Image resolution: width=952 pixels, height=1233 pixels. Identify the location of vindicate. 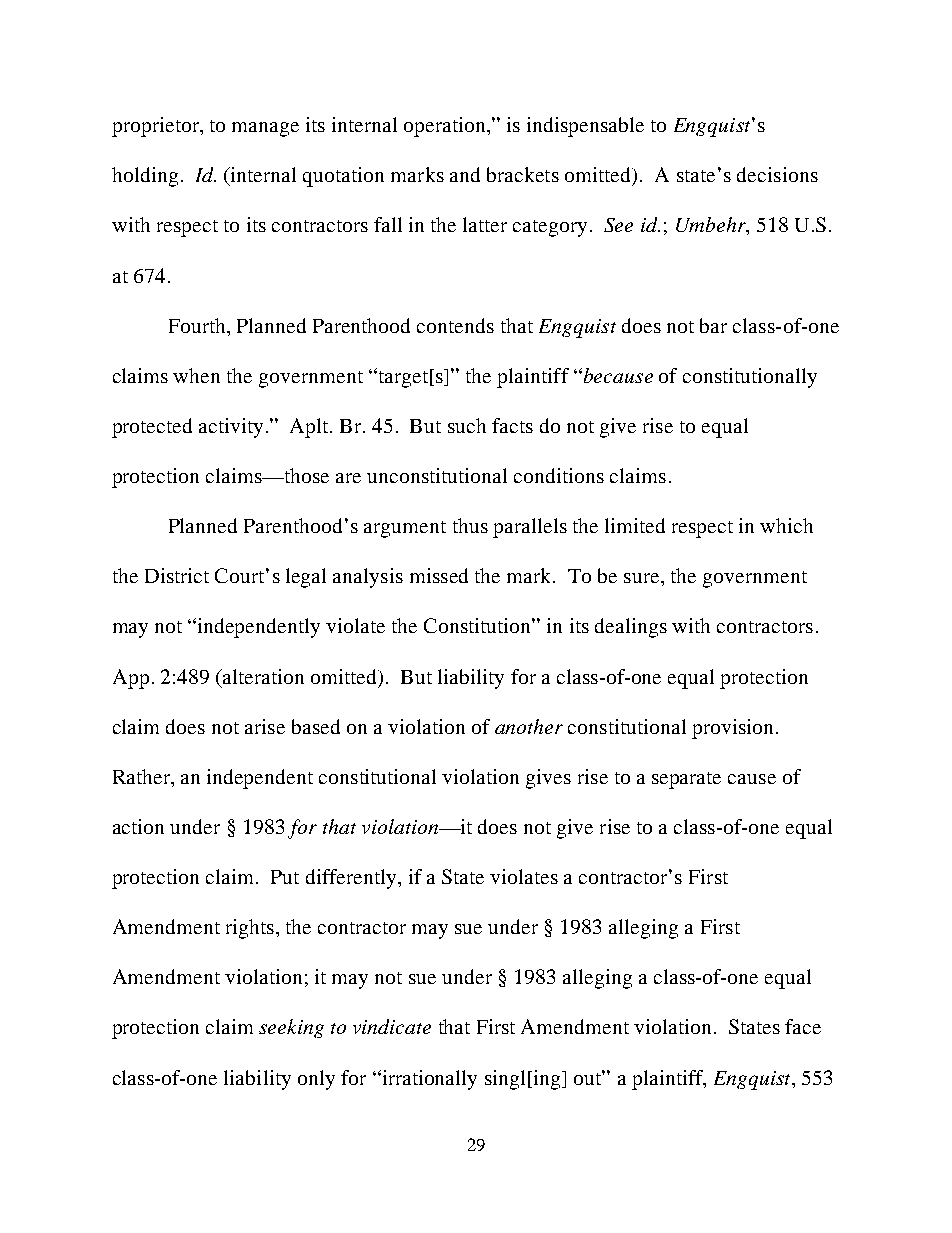
(392, 1026).
